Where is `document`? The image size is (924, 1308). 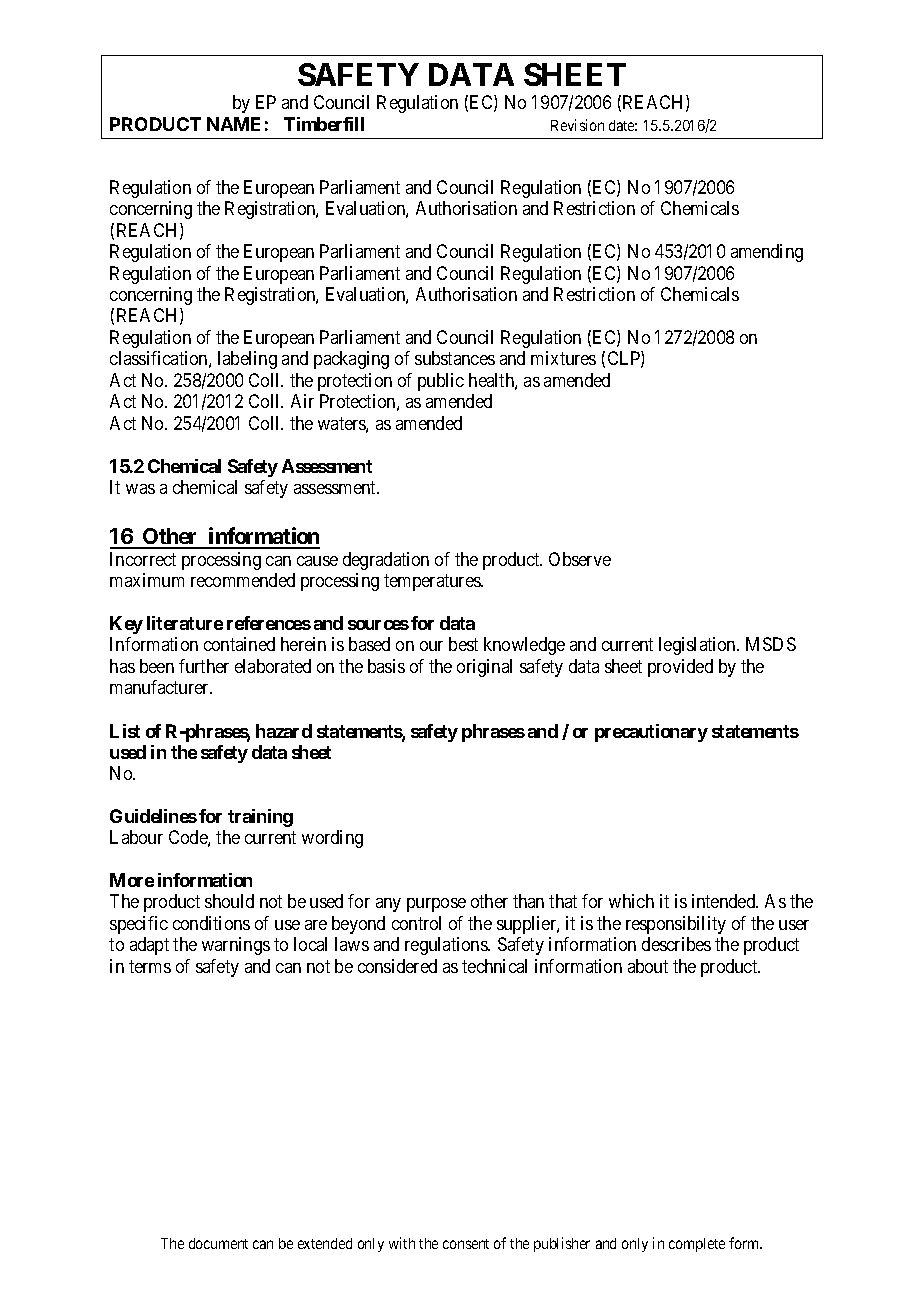
document is located at coordinates (218, 1243).
